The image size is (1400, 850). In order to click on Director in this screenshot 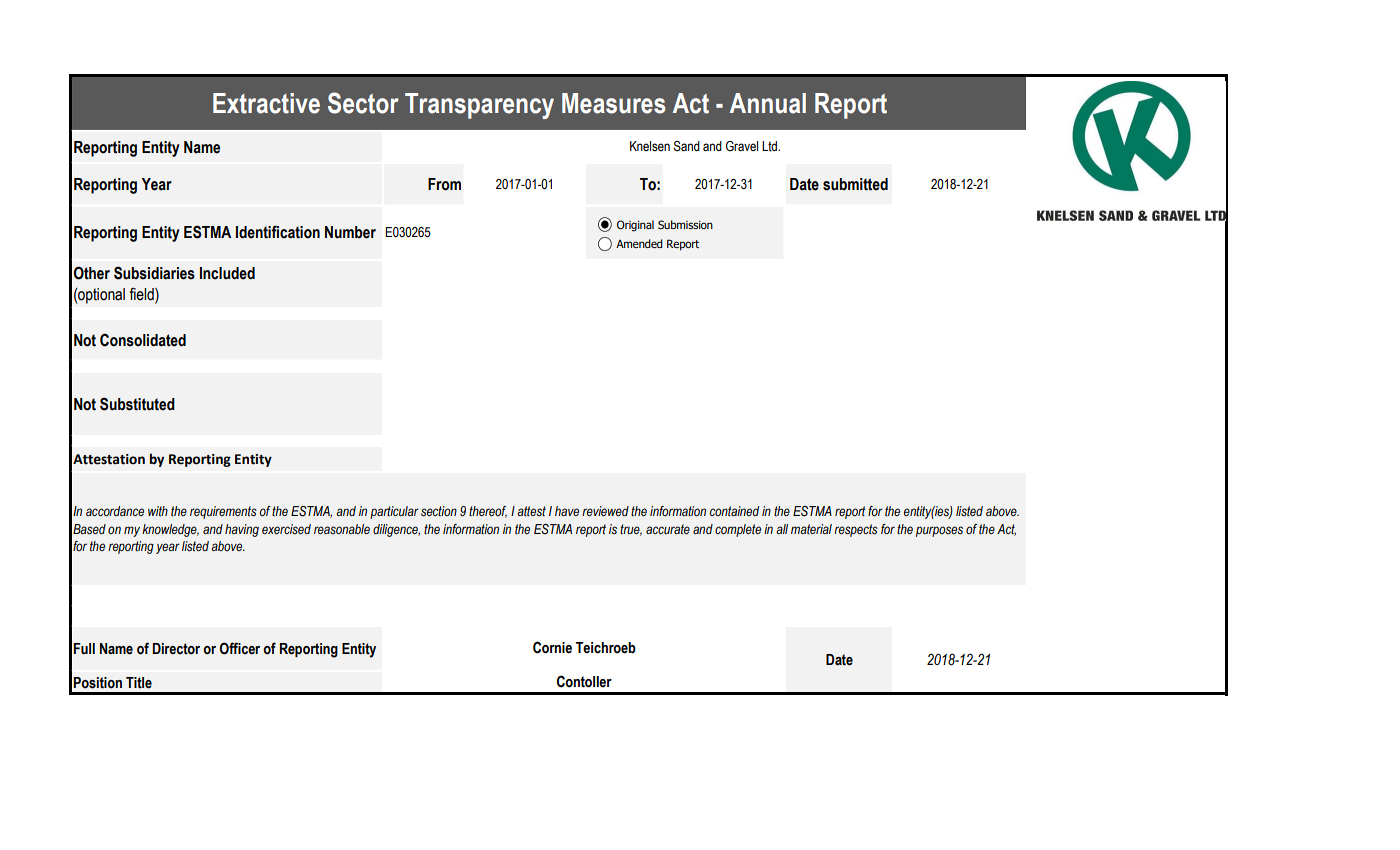, I will do `click(176, 649)`.
